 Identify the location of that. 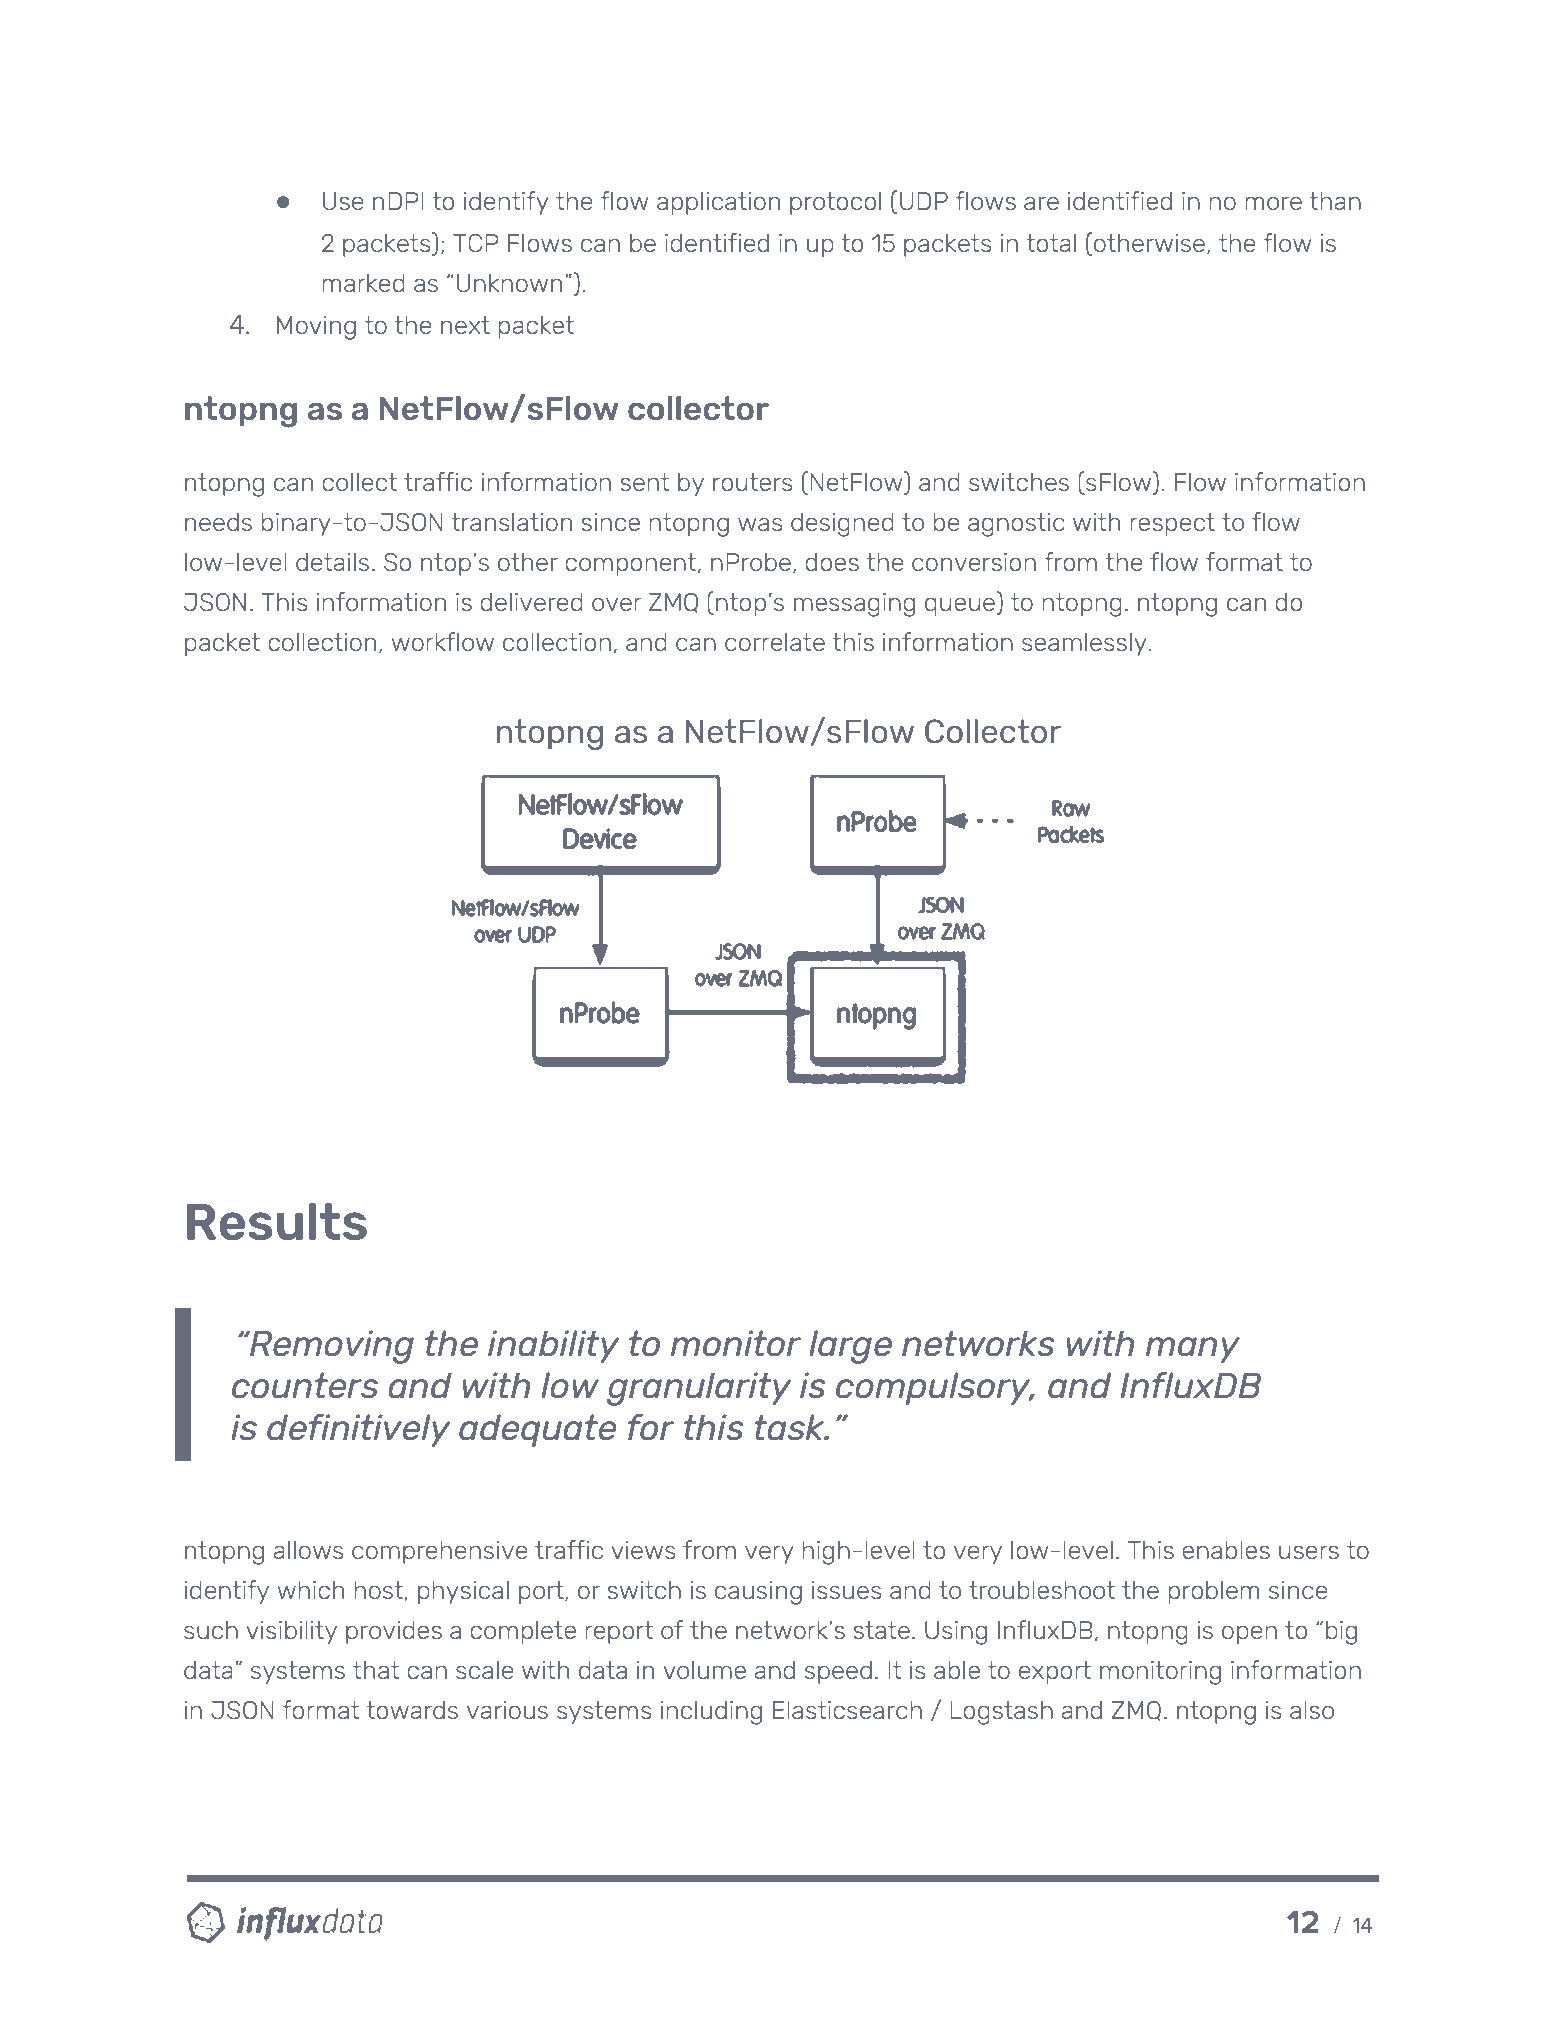
(376, 1670).
